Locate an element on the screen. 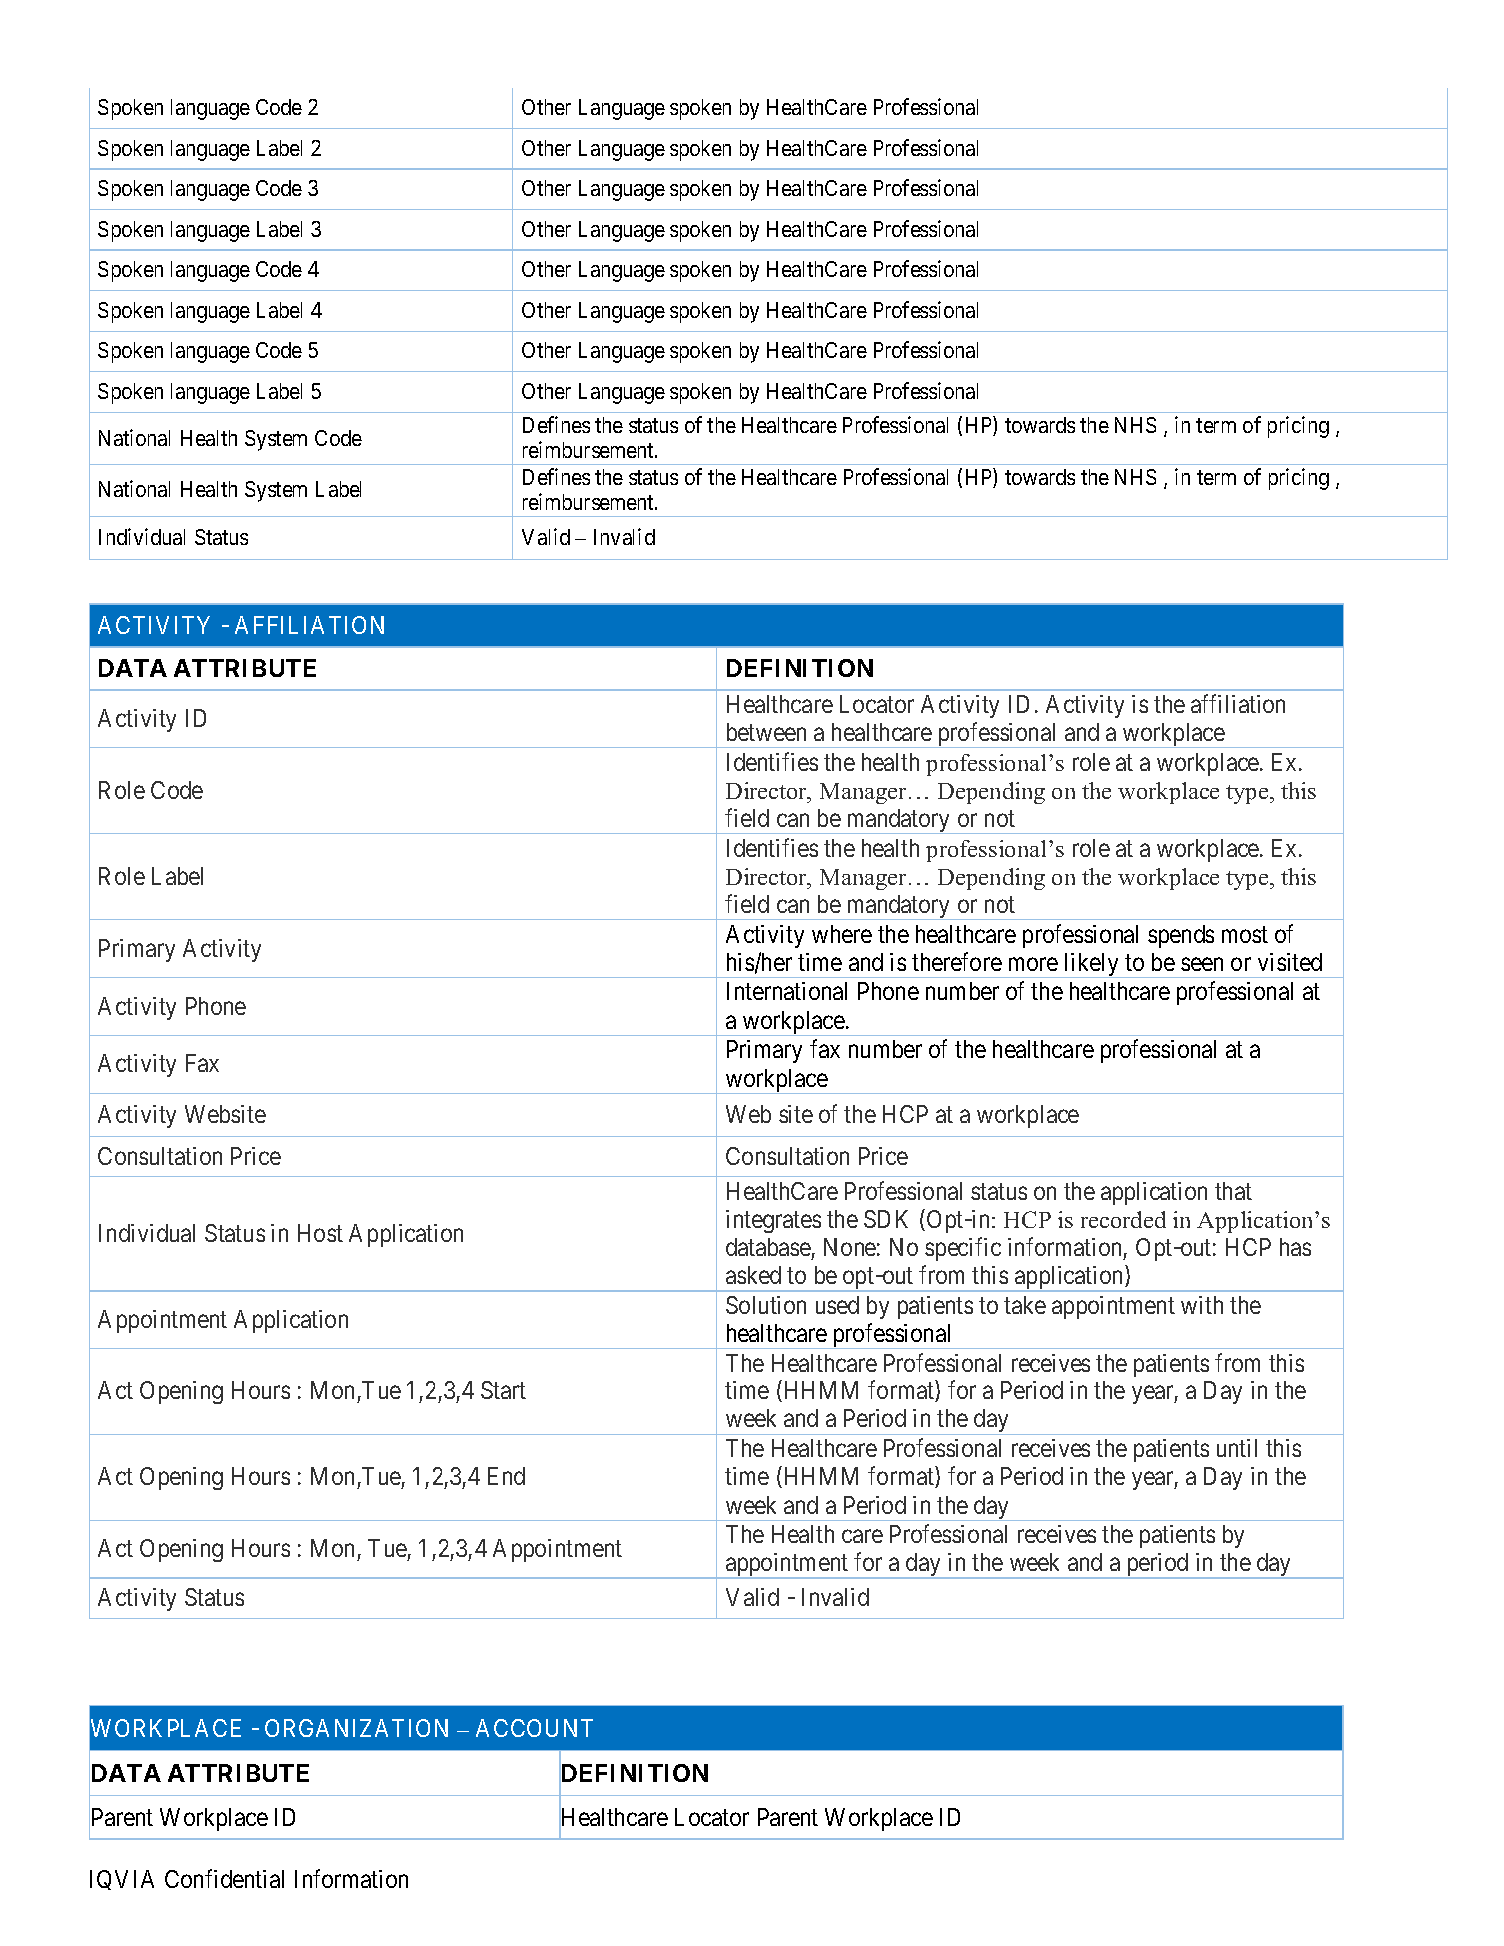 The image size is (1504, 1946). ORGANIZATION is located at coordinates (356, 1728).
